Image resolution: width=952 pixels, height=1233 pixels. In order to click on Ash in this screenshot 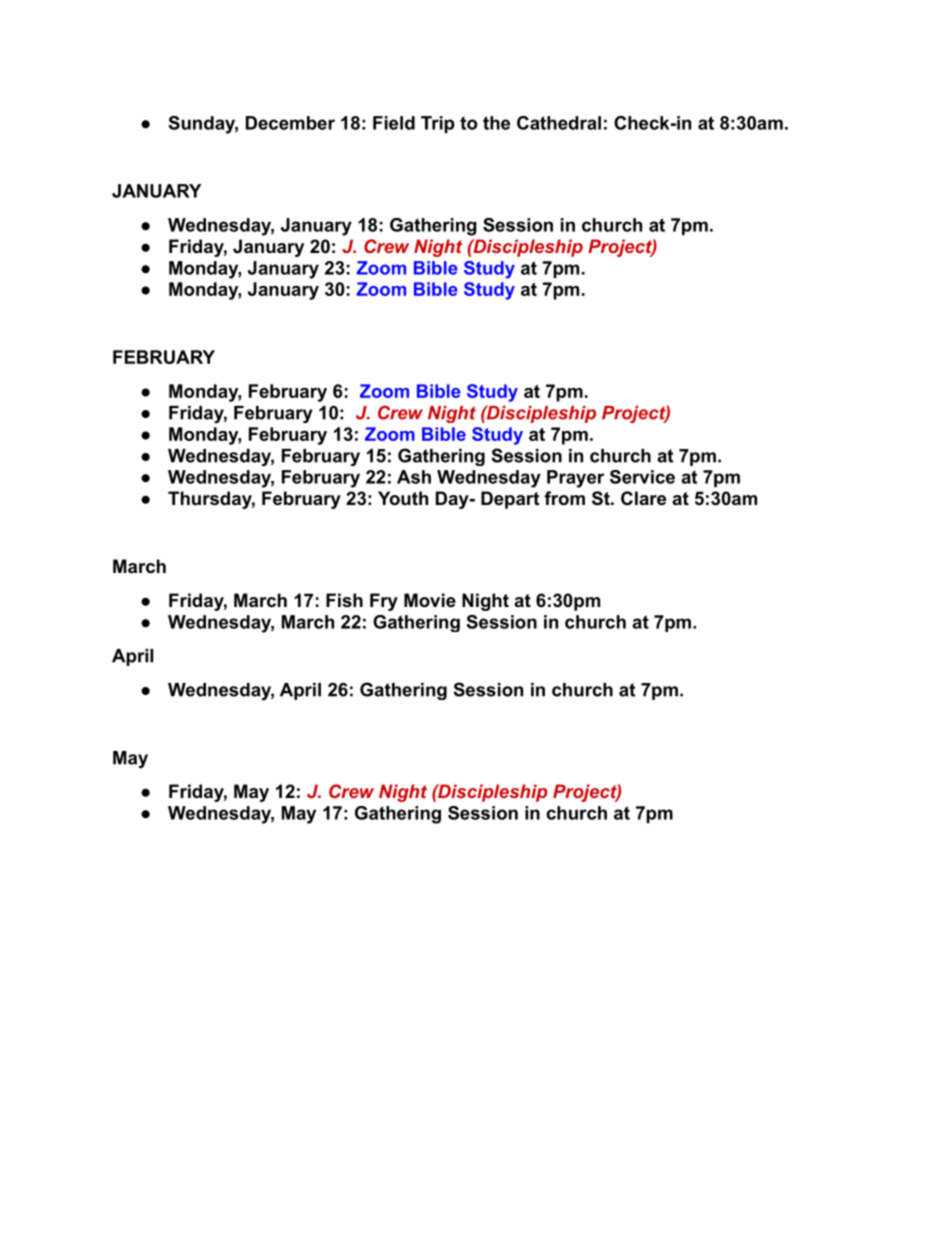, I will do `click(414, 477)`.
